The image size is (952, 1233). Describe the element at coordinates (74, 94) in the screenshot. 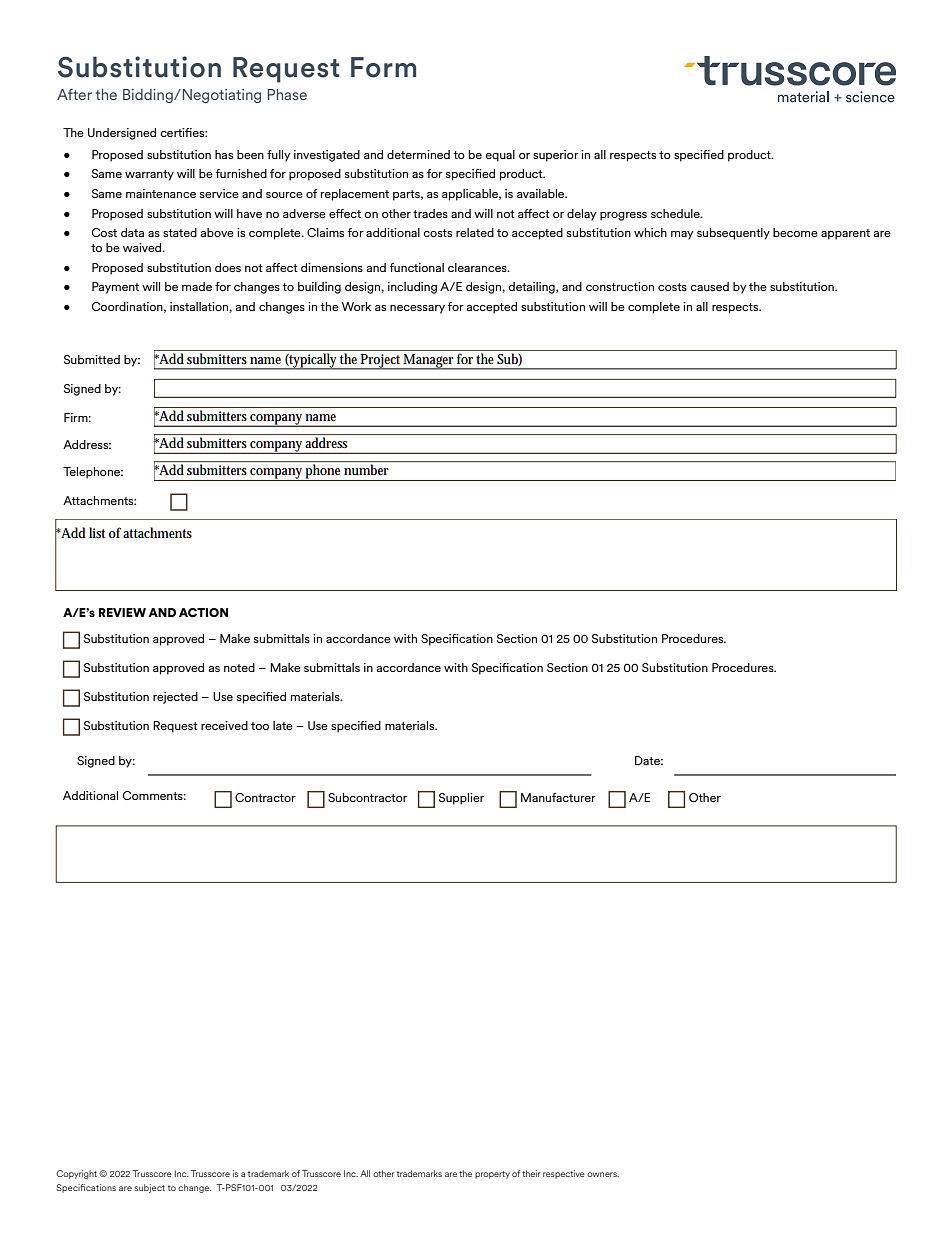

I see `After` at that location.
